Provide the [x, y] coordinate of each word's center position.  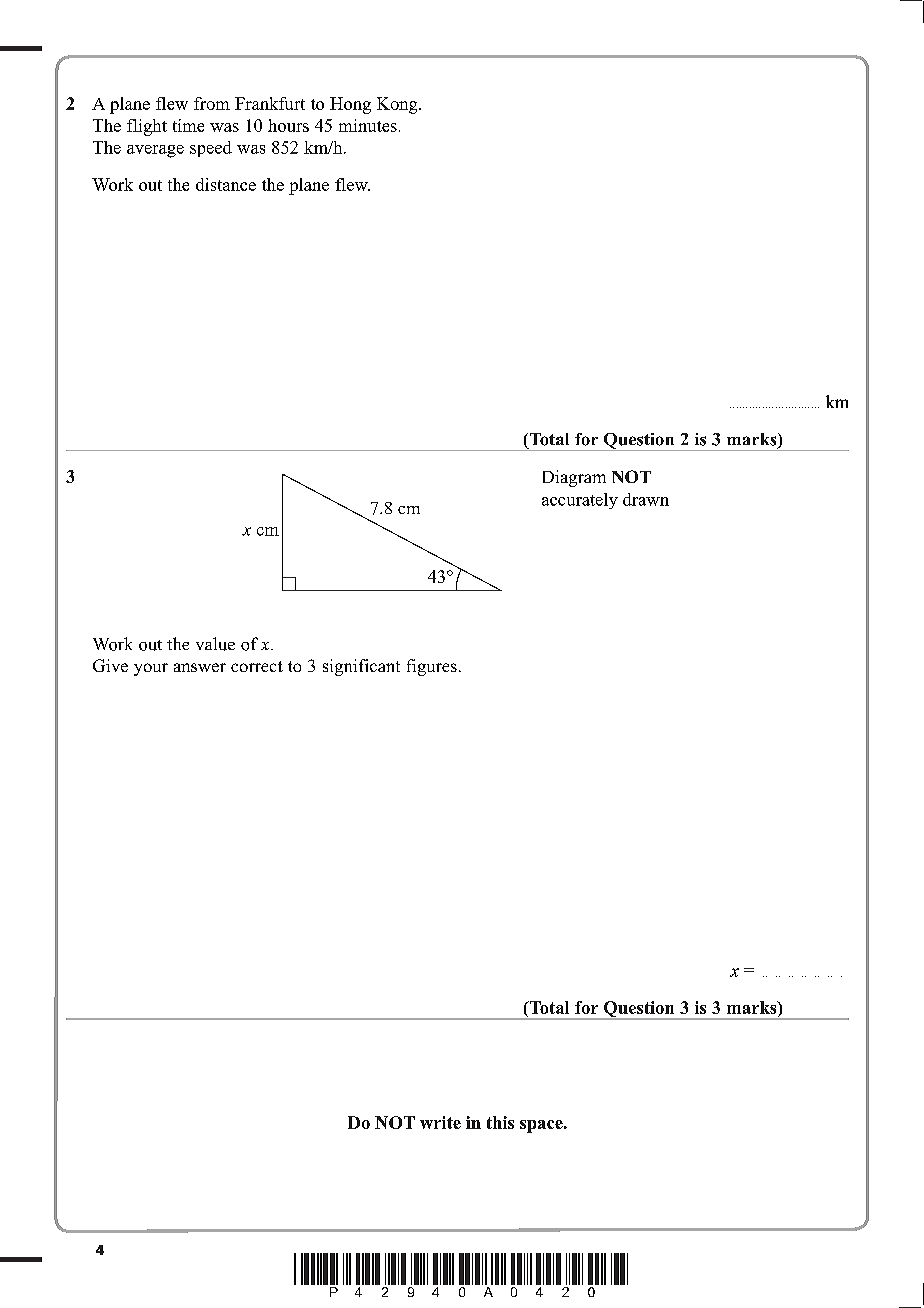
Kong [398, 105]
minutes [368, 125]
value [215, 644]
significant [361, 667]
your [151, 669]
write [440, 1122]
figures [432, 667]
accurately [580, 501]
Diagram [574, 478]
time [188, 125]
